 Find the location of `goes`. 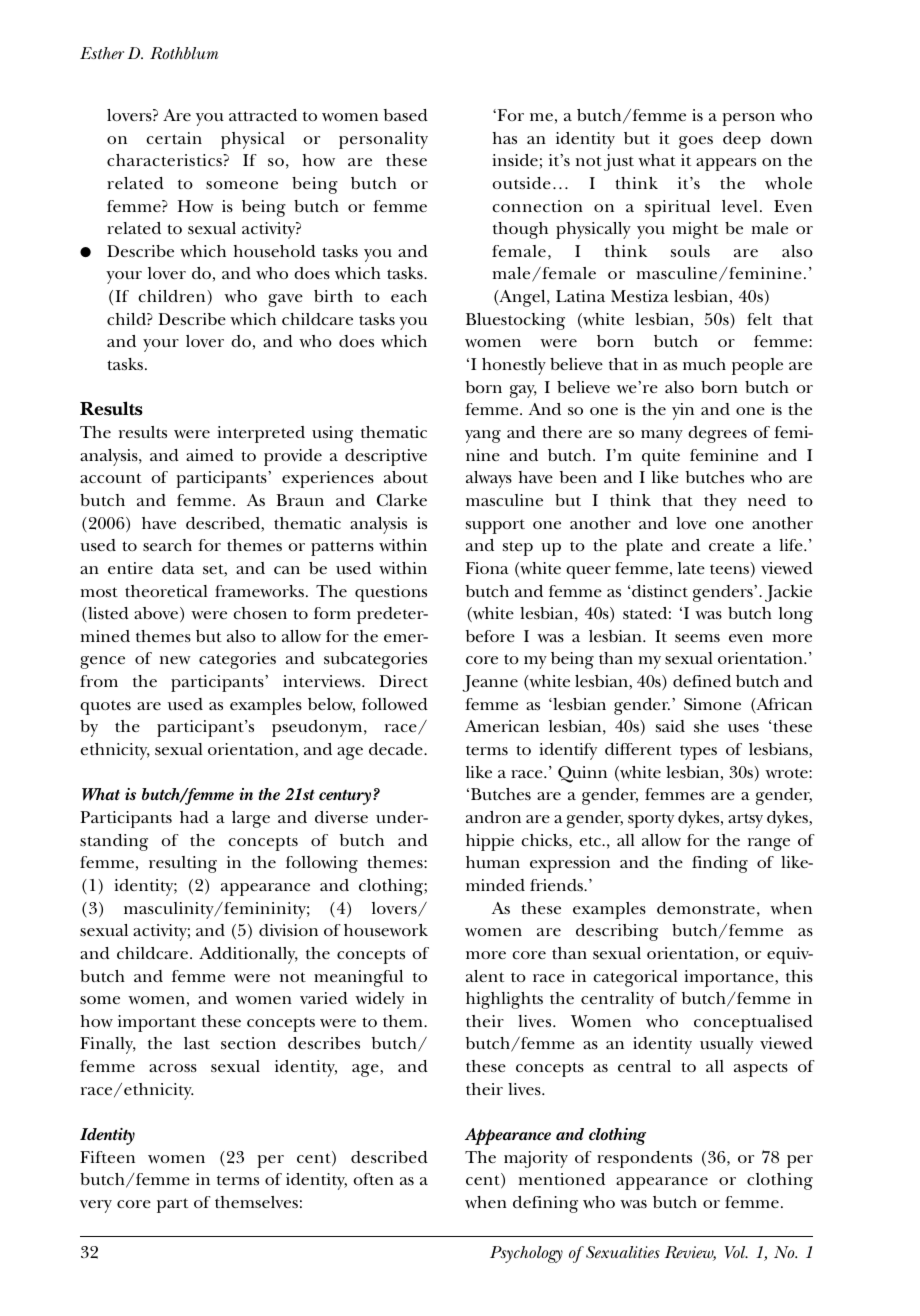

goes is located at coordinates (696, 142).
